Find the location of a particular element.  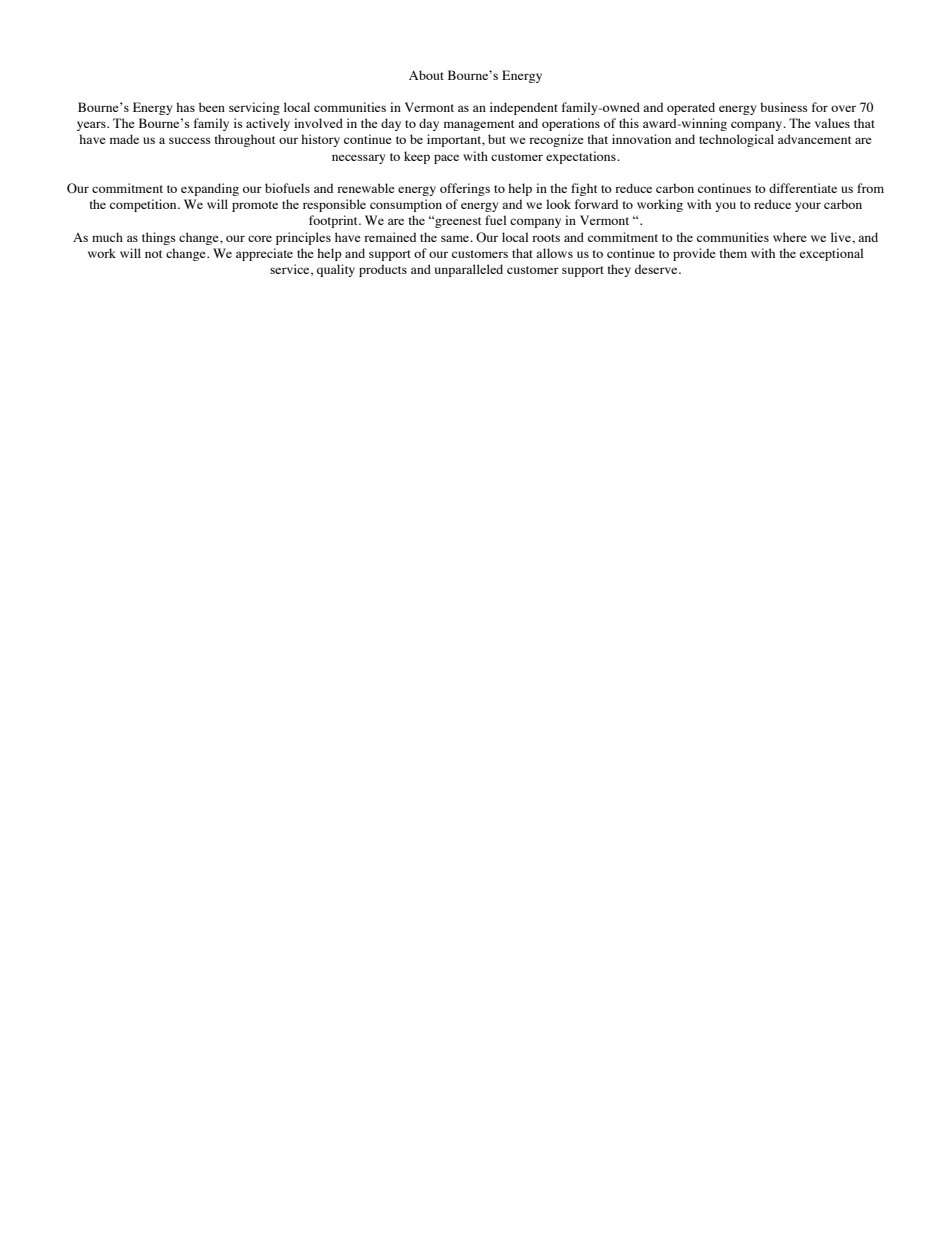

expanding is located at coordinates (210, 189).
